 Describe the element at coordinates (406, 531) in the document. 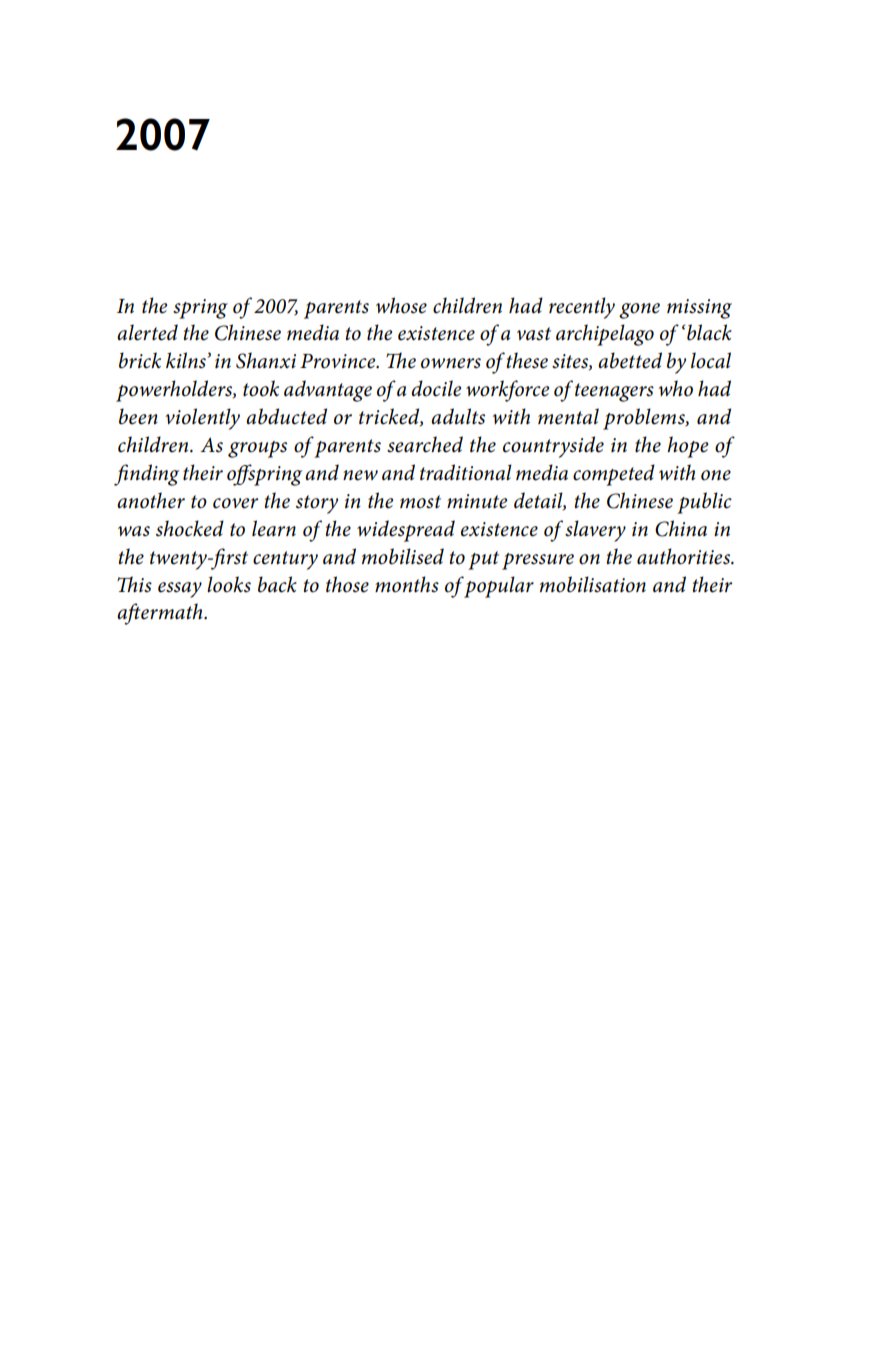

I see `widespread` at that location.
